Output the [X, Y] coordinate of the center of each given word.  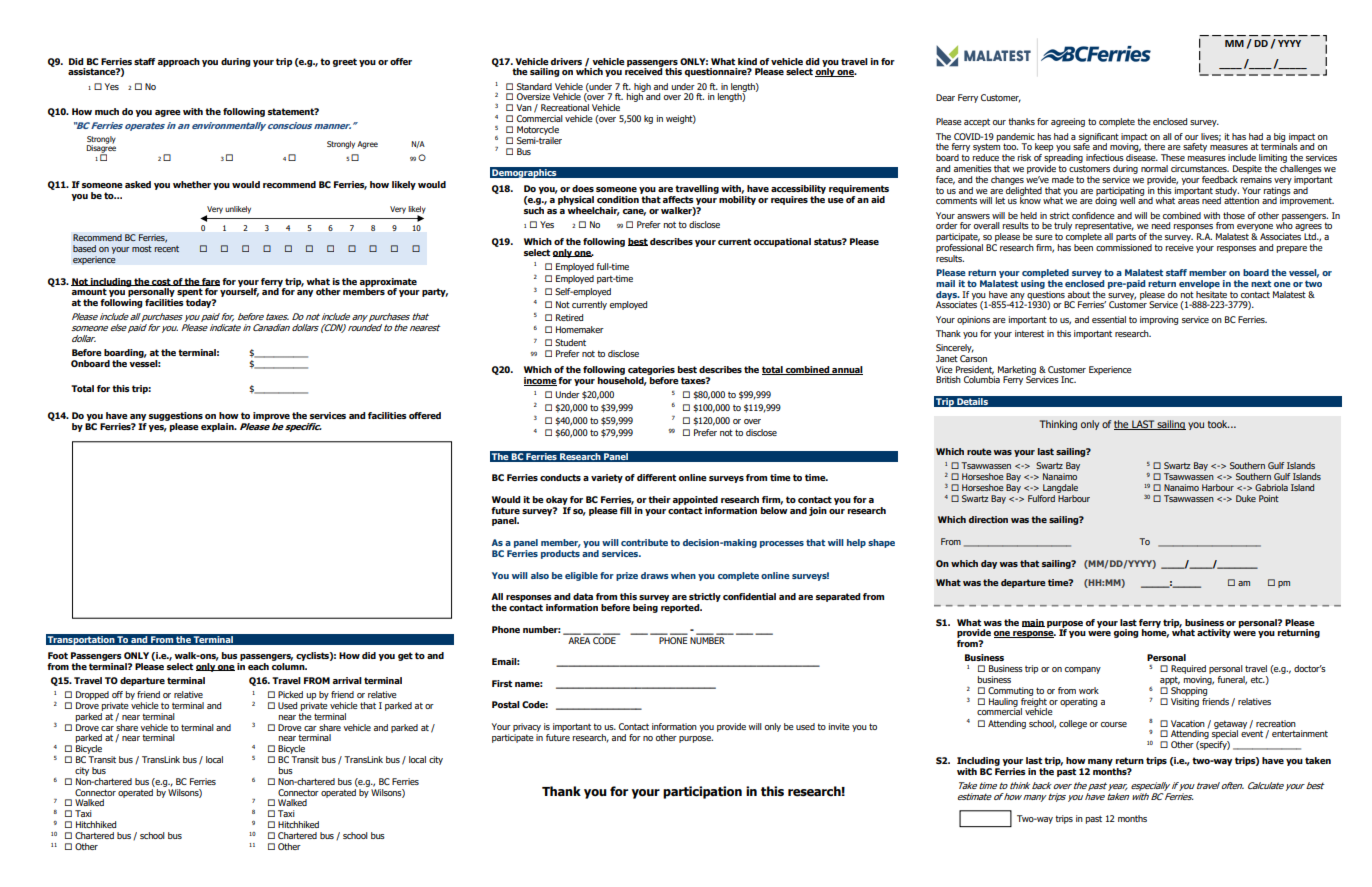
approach [178, 62]
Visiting [1185, 702]
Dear [945, 97]
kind [747, 61]
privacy [527, 727]
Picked [290, 694]
